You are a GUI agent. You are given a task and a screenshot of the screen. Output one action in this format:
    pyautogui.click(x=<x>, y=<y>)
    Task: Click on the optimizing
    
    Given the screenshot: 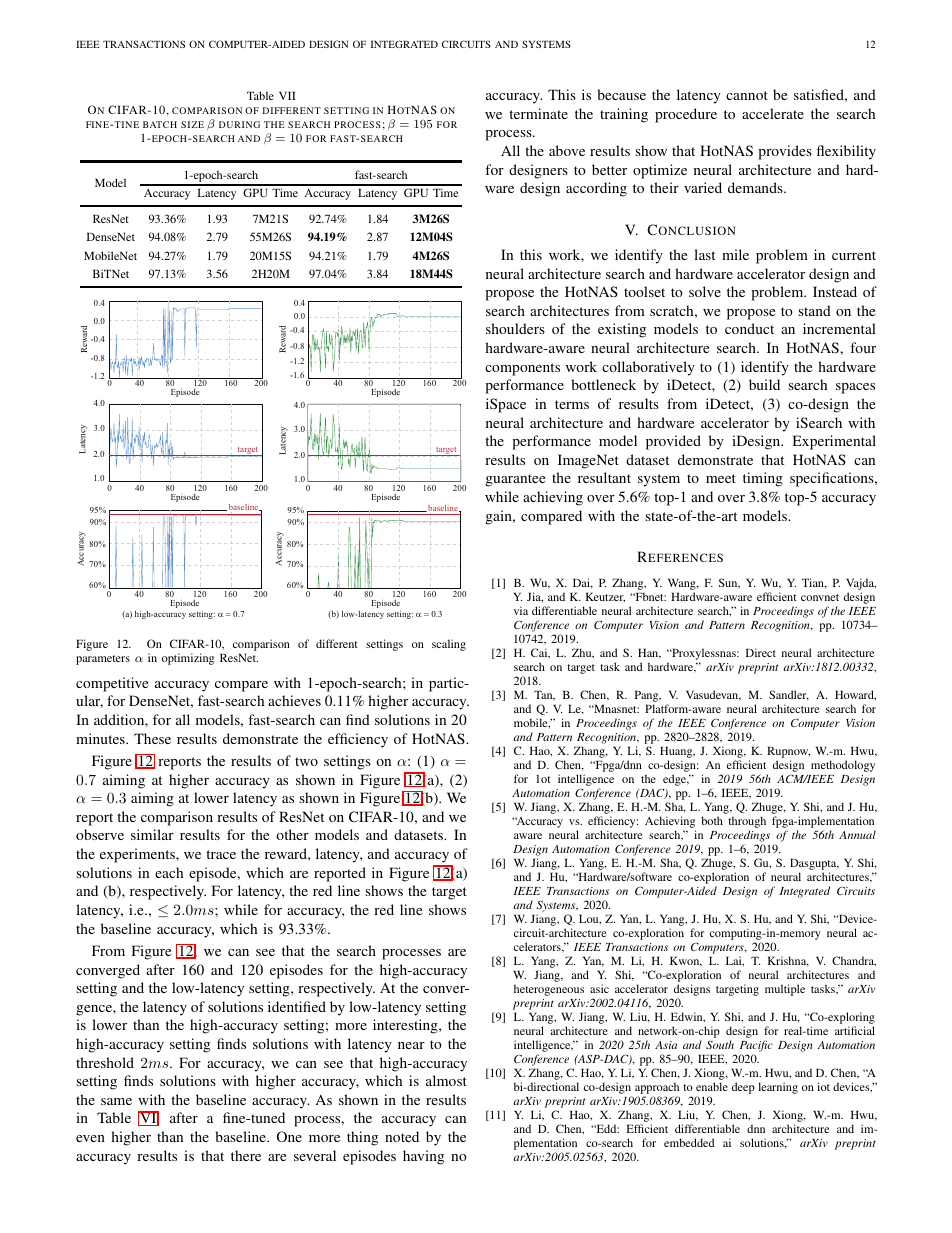 What is the action you would take?
    pyautogui.click(x=188, y=659)
